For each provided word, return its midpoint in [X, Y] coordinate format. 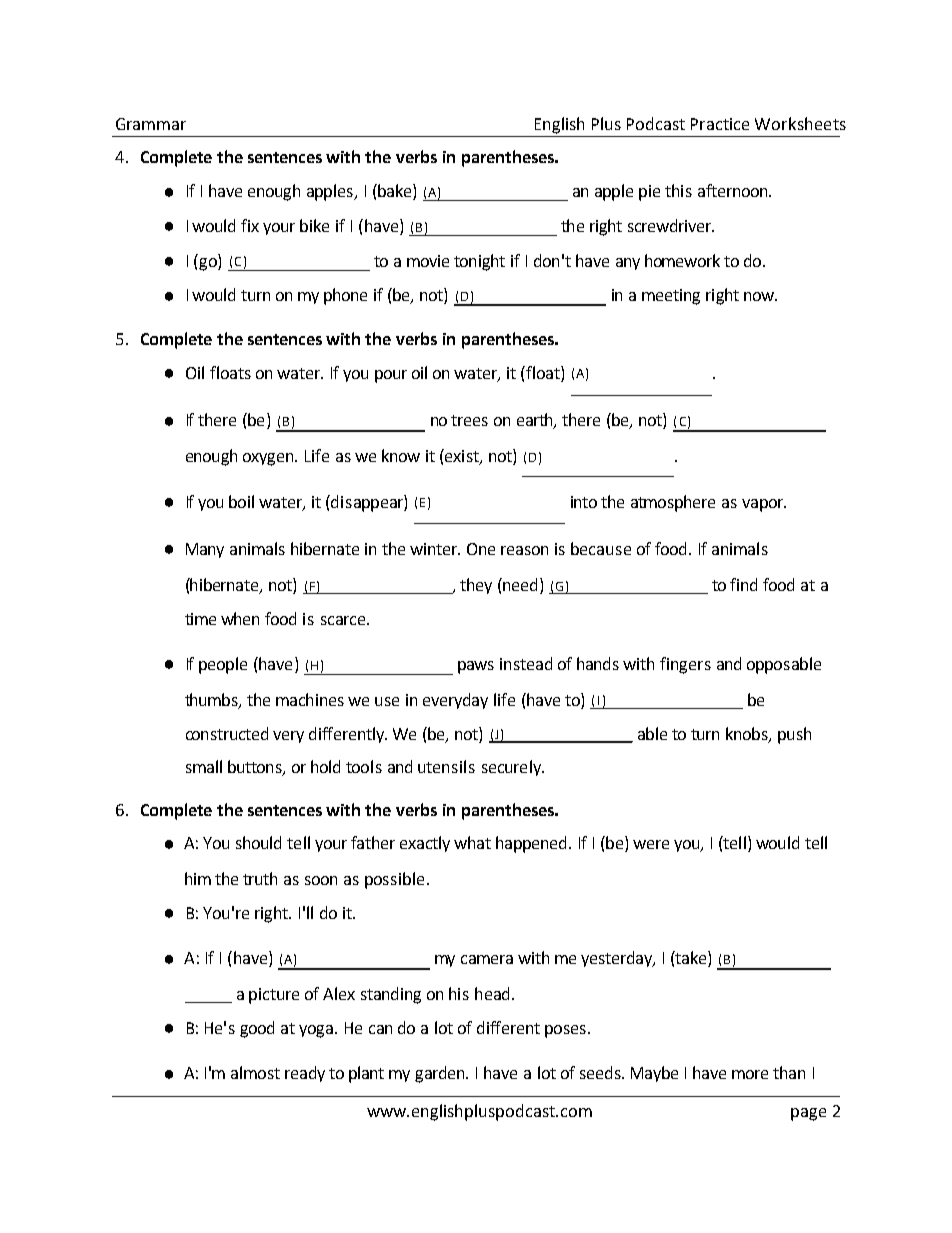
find [743, 584]
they [476, 586]
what [472, 842]
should [258, 842]
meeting [671, 297]
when [240, 618]
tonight [479, 262]
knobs [748, 734]
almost [255, 1072]
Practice [720, 124]
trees [469, 420]
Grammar [151, 124]
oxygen [269, 459]
